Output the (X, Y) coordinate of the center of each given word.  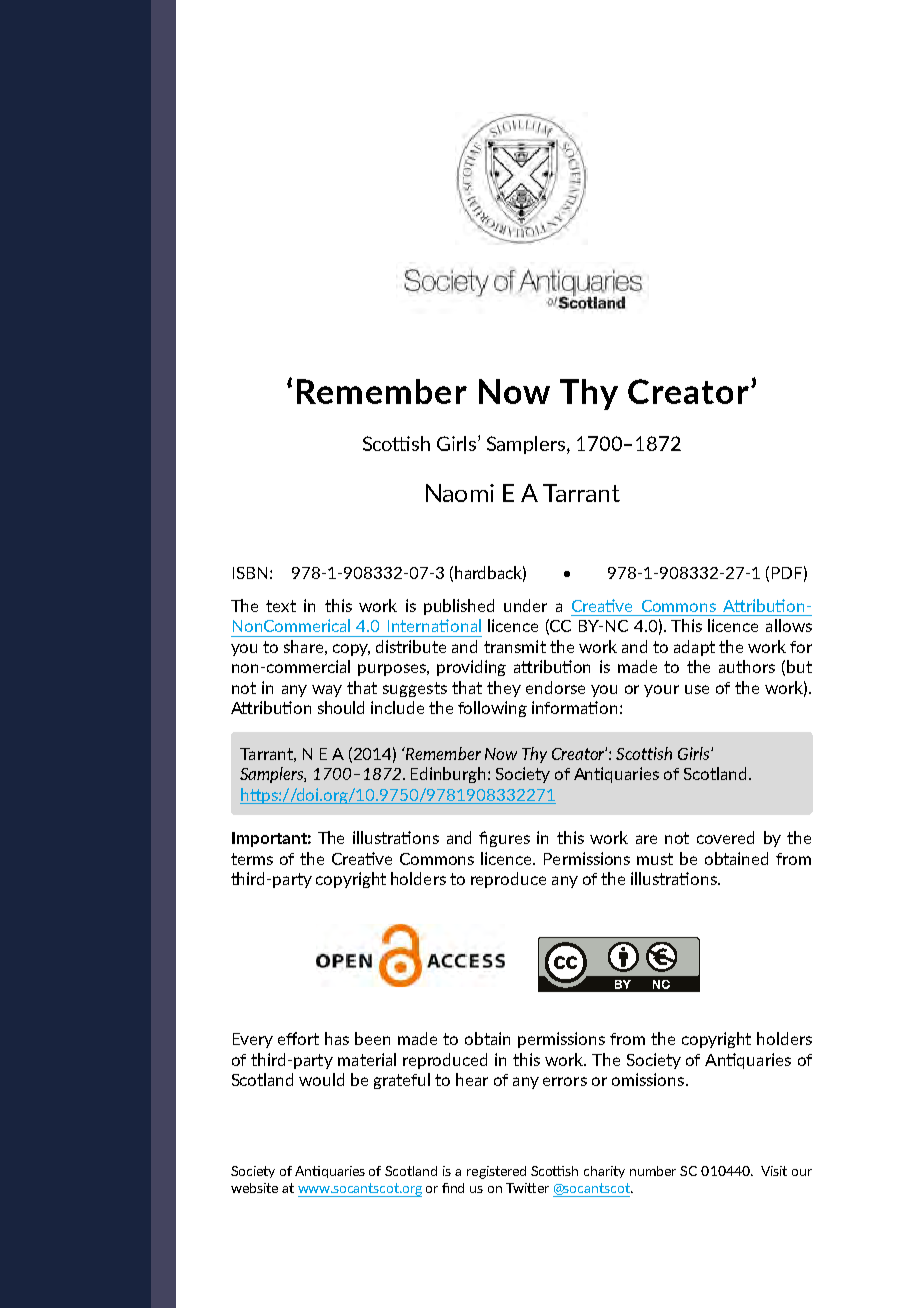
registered (496, 1172)
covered (725, 837)
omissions (648, 1079)
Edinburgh (448, 775)
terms (252, 859)
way (327, 691)
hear (472, 1079)
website (254, 1188)
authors (747, 666)
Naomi (460, 493)
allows (789, 625)
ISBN (250, 573)
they (504, 689)
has (337, 1038)
